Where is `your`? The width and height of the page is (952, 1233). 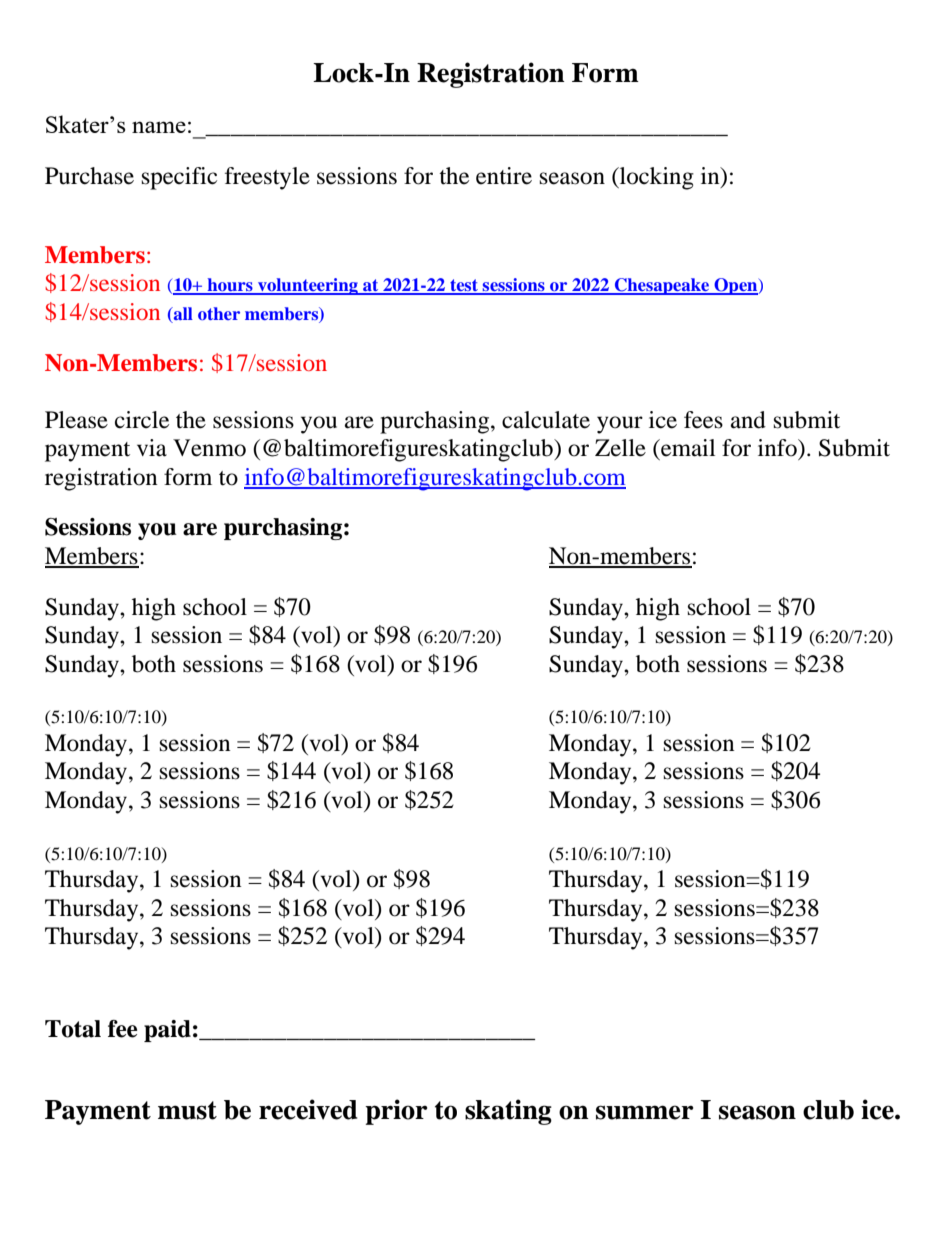 your is located at coordinates (620, 425).
